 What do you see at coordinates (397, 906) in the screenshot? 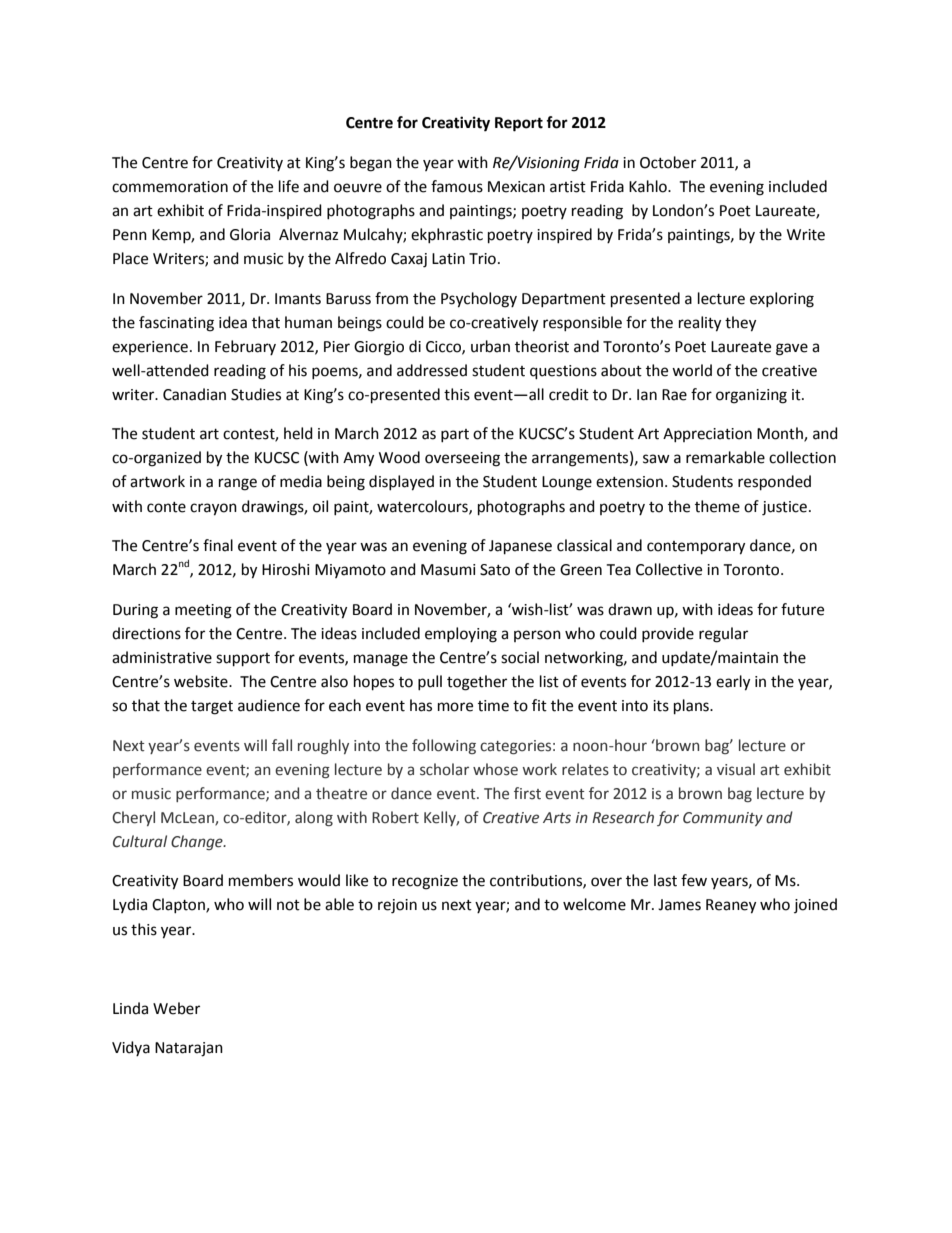
I see `rejoin` at bounding box center [397, 906].
